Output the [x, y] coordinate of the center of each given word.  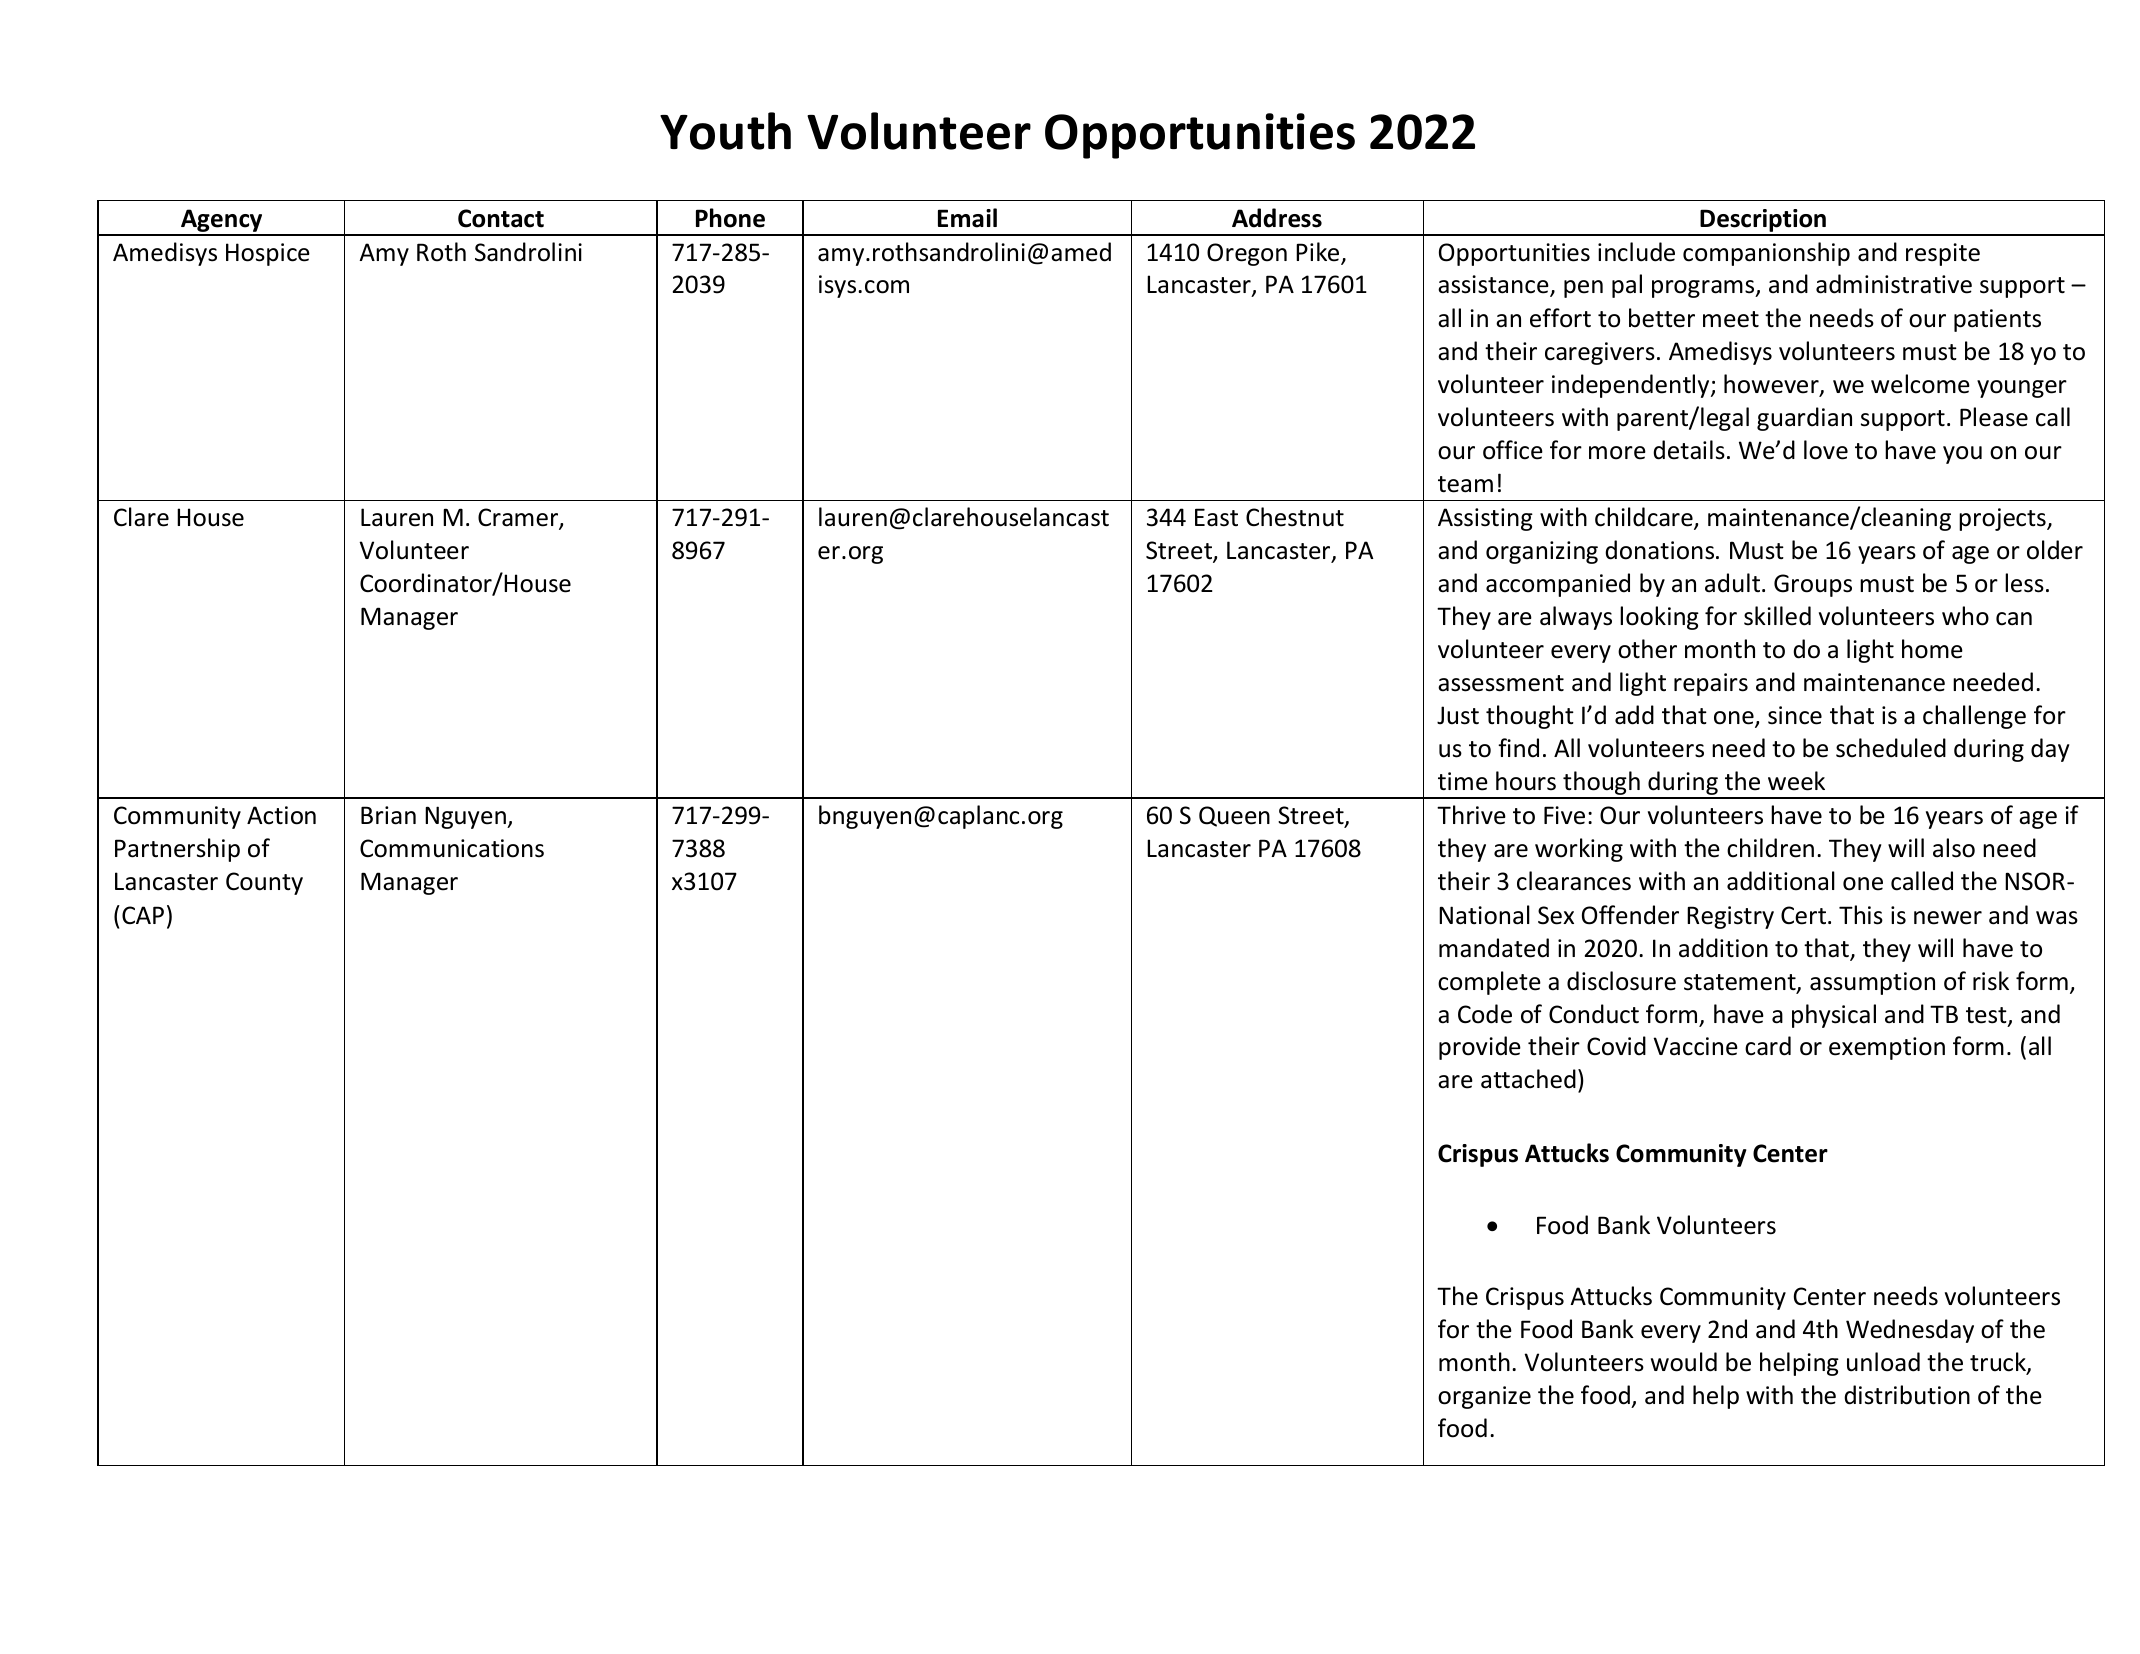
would [1684, 1362]
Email [967, 218]
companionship [1766, 254]
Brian [388, 815]
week [1796, 781]
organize [1484, 1397]
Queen [1234, 816]
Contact [501, 218]
